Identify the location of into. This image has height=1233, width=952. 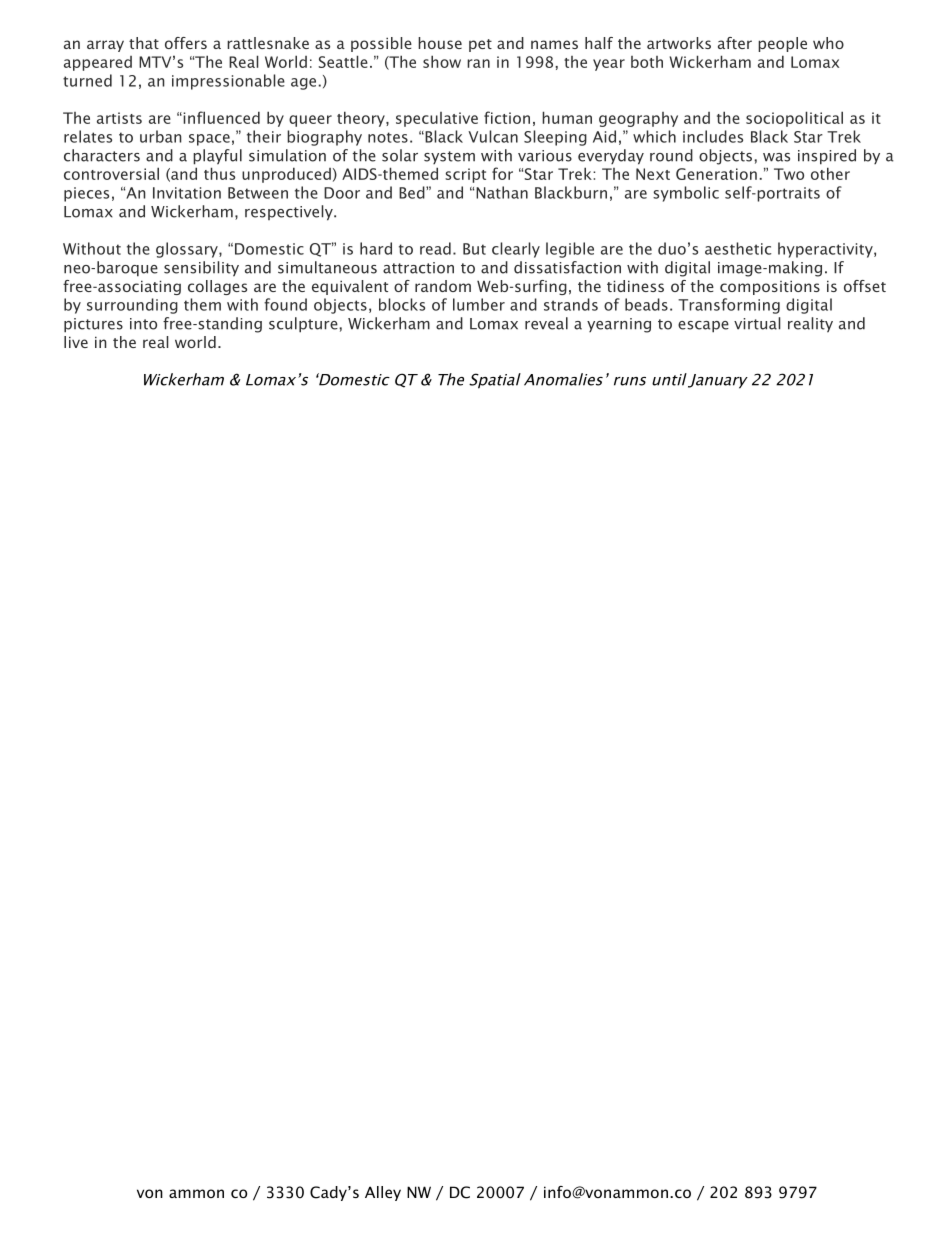
(143, 324).
